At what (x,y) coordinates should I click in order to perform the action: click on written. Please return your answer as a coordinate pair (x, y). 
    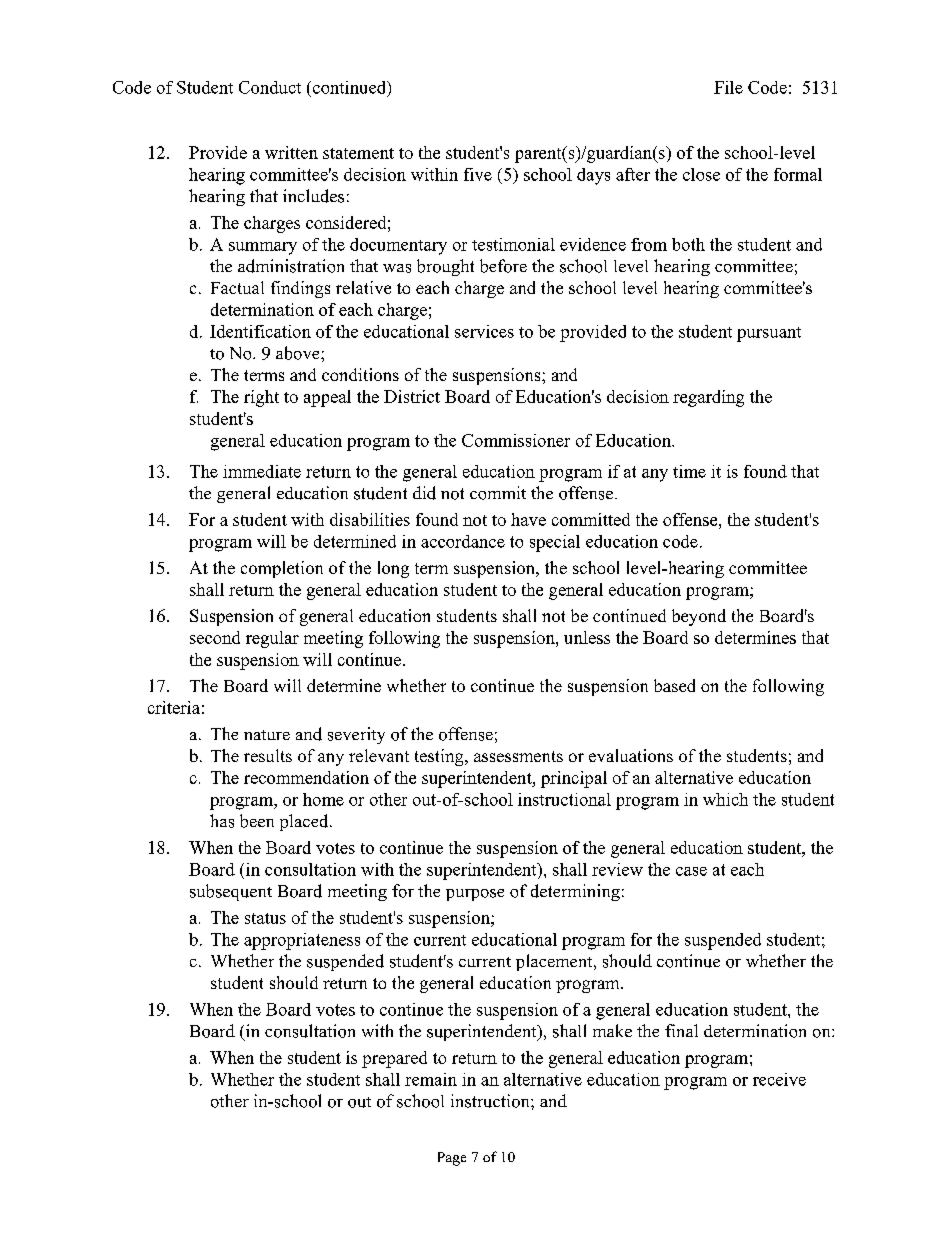
    Looking at the image, I should click on (291, 152).
